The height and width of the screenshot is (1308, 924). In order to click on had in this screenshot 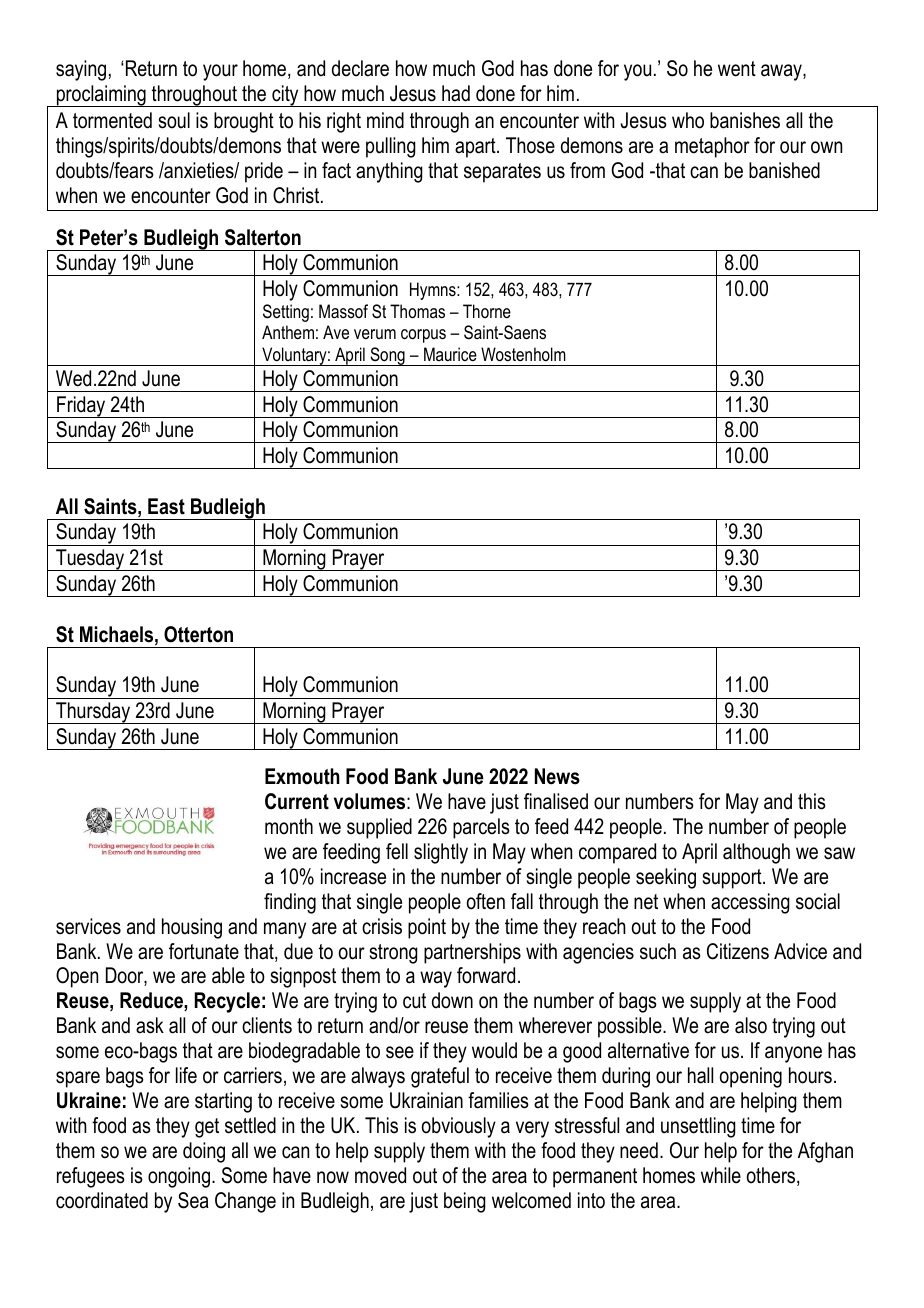, I will do `click(456, 93)`.
